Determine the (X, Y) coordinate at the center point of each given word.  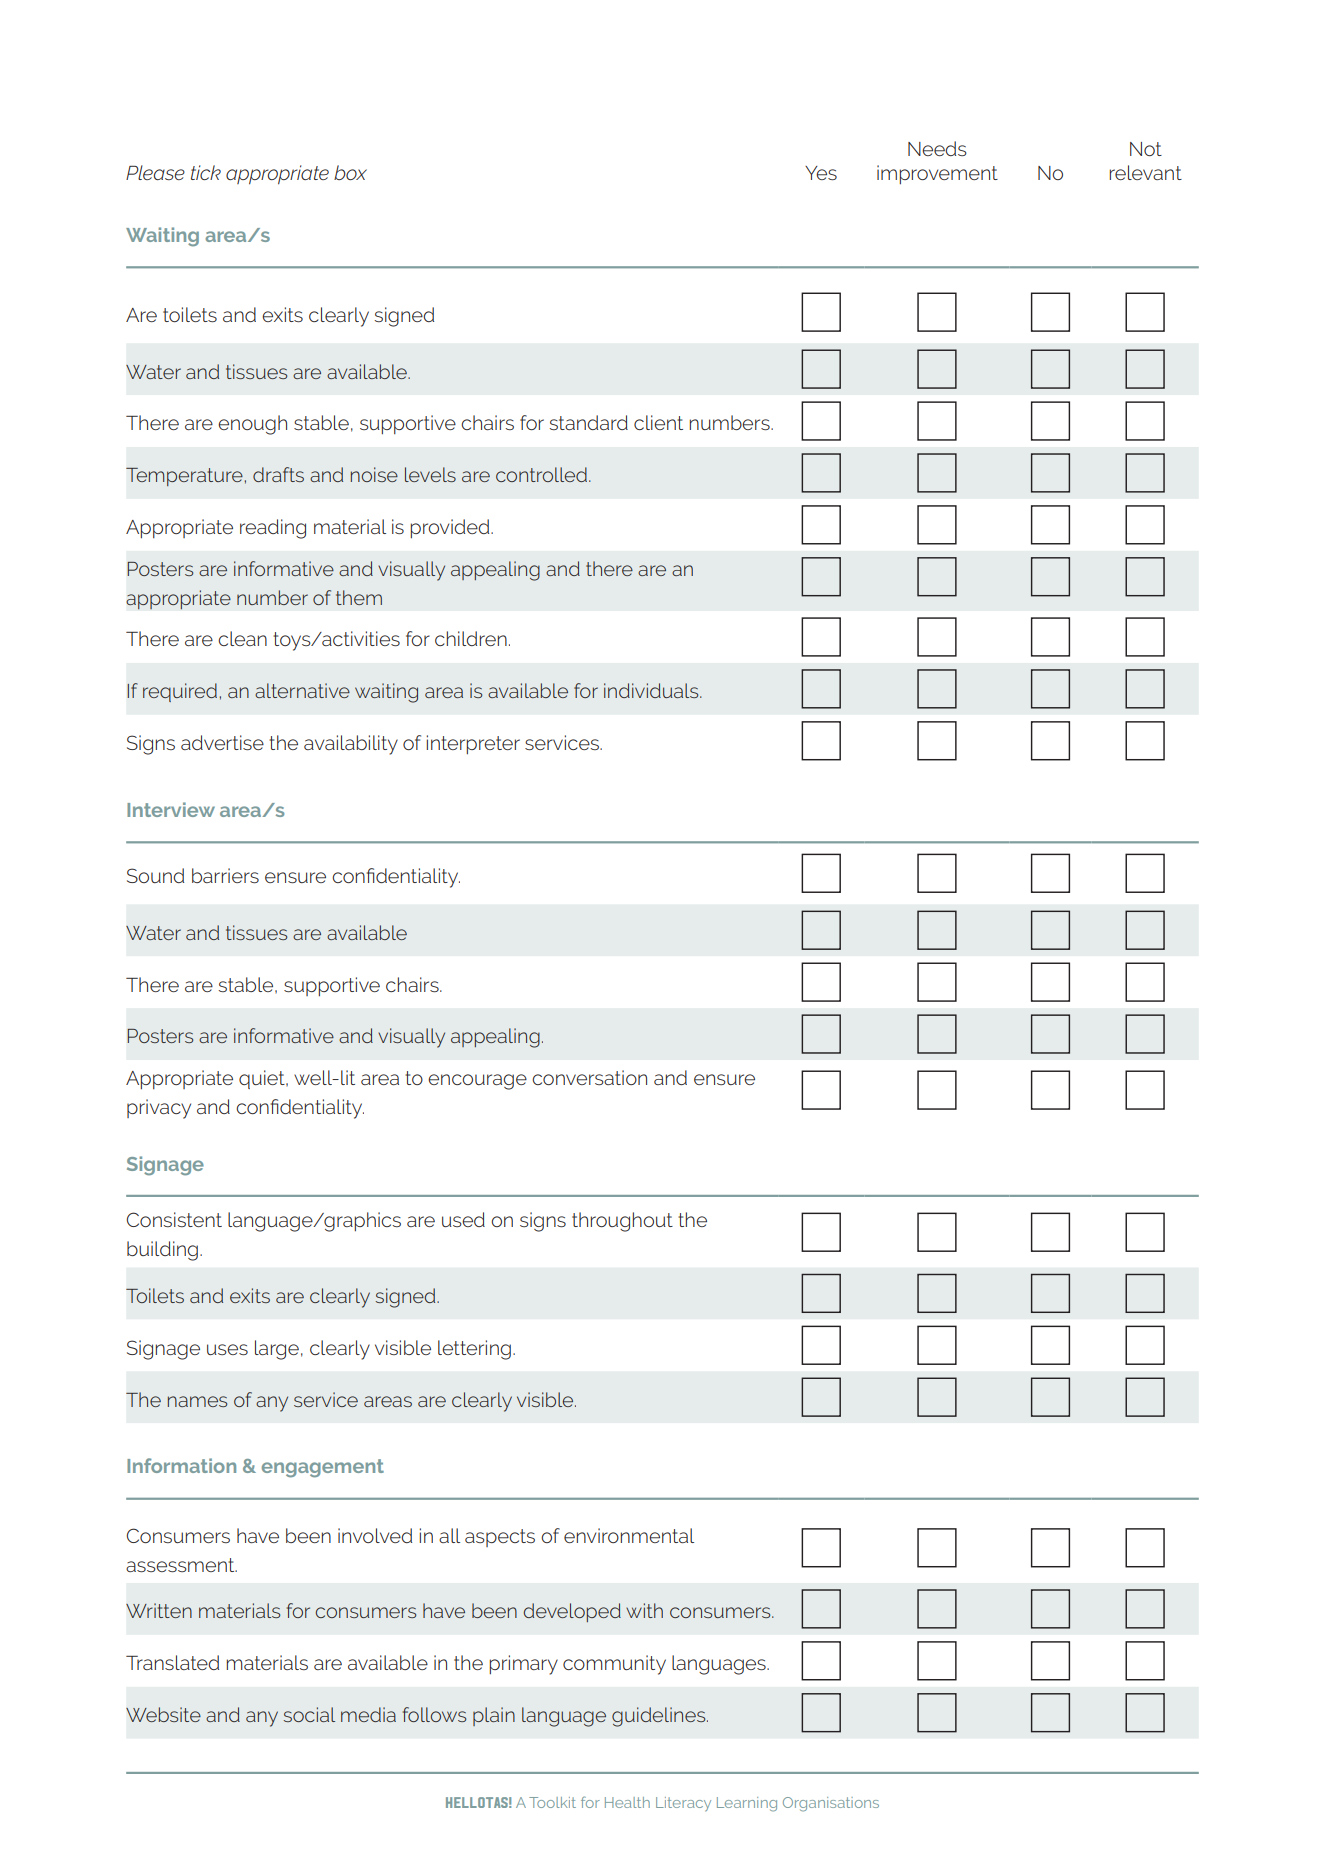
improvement (937, 174)
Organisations (831, 1804)
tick (206, 172)
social (309, 1714)
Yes (821, 173)
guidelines (660, 1717)
